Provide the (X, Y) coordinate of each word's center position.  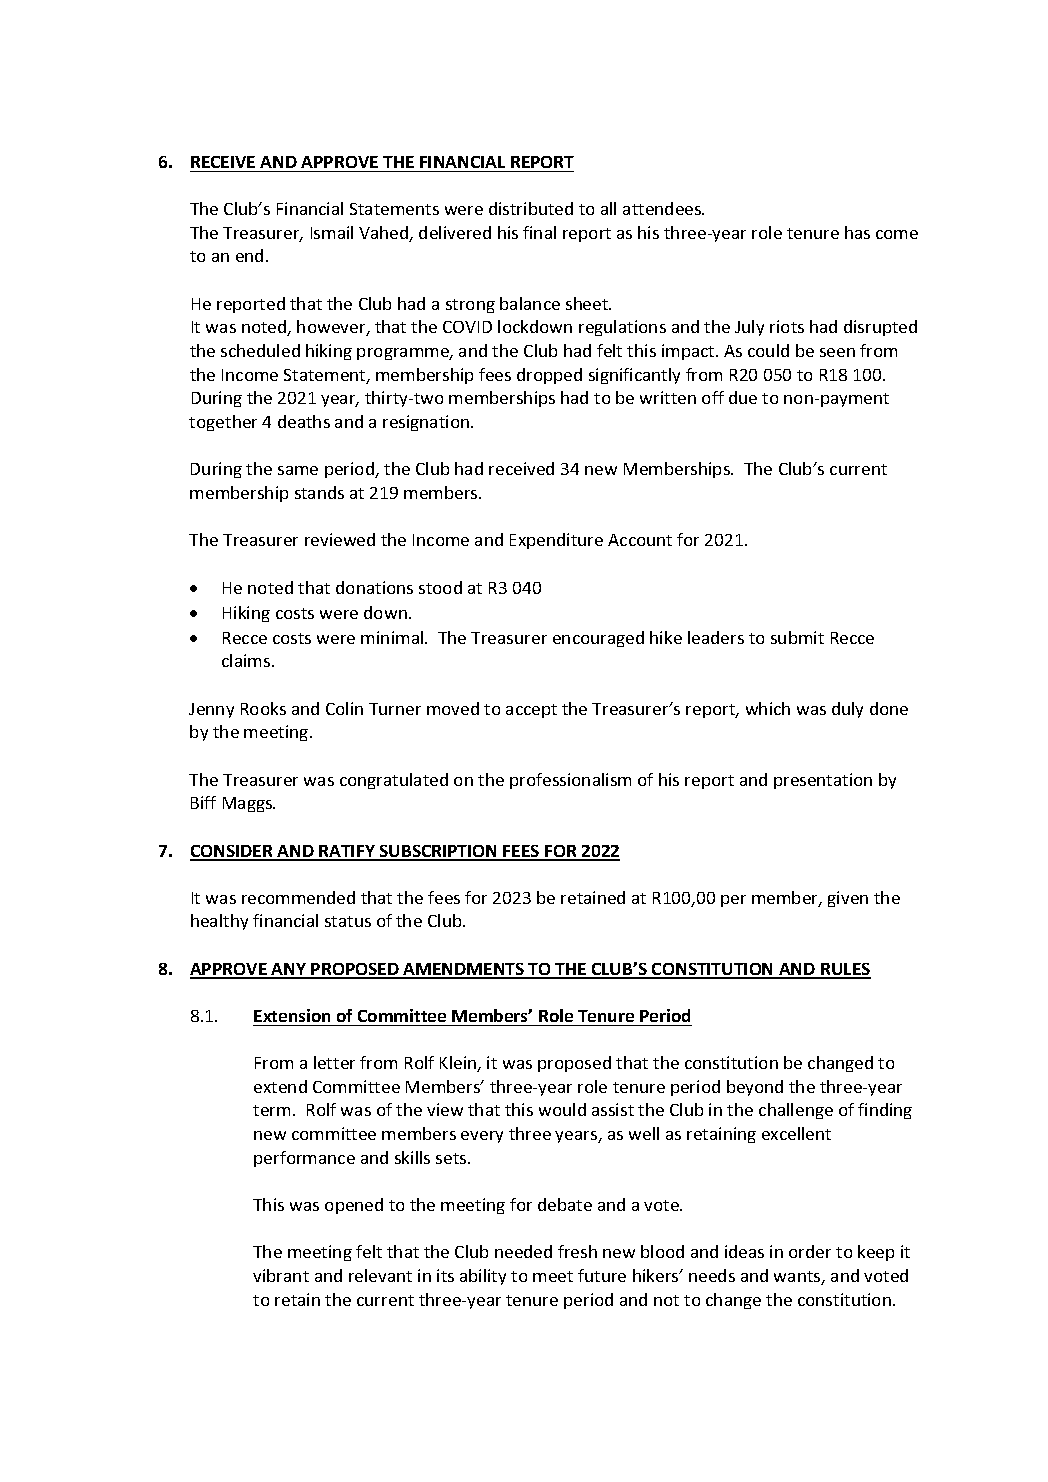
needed (523, 1251)
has (857, 232)
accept (531, 711)
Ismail (332, 232)
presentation (823, 781)
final (539, 232)
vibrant (281, 1275)
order (810, 1251)
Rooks (263, 708)
